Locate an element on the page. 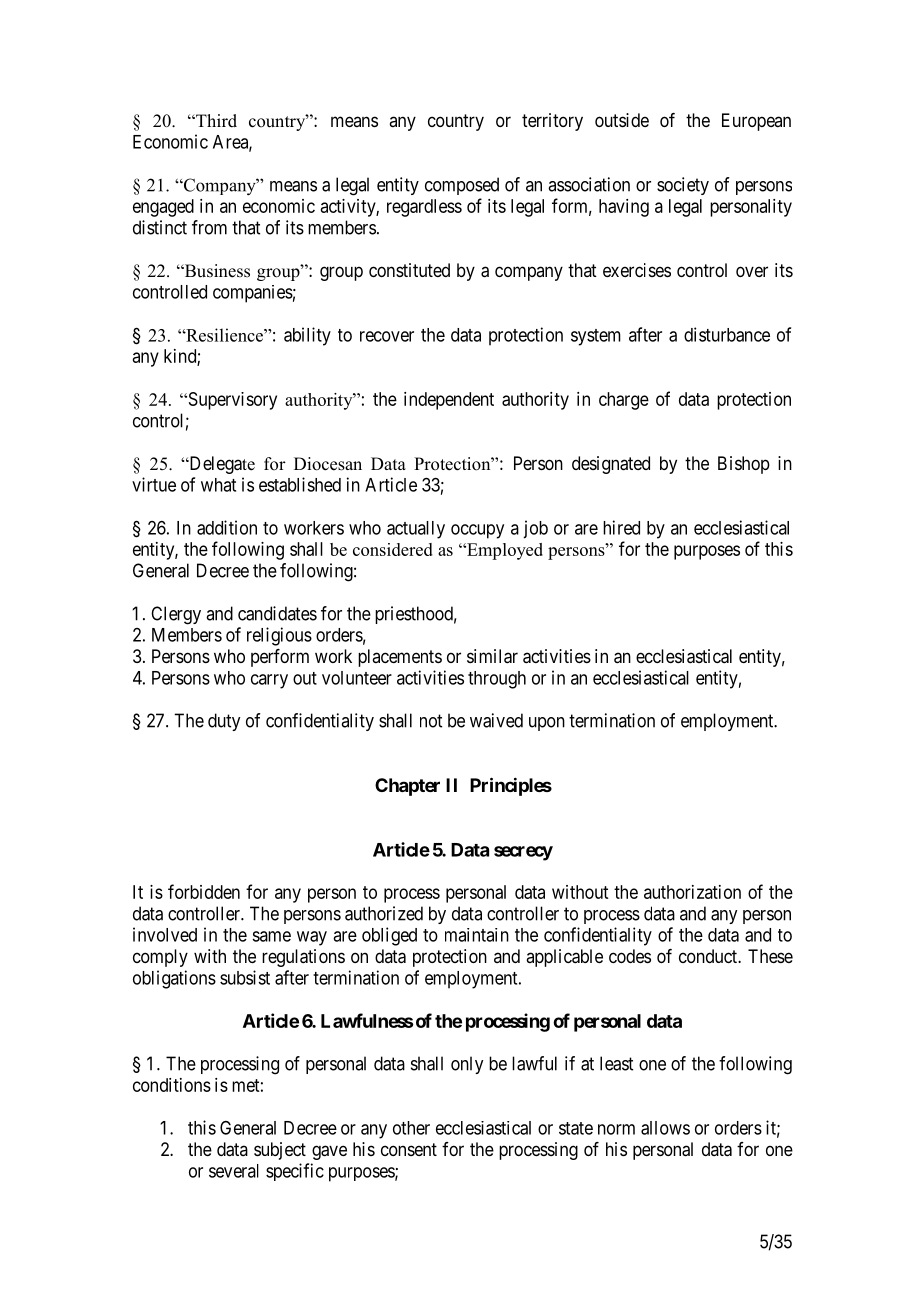 The image size is (924, 1308). charge is located at coordinates (624, 401).
